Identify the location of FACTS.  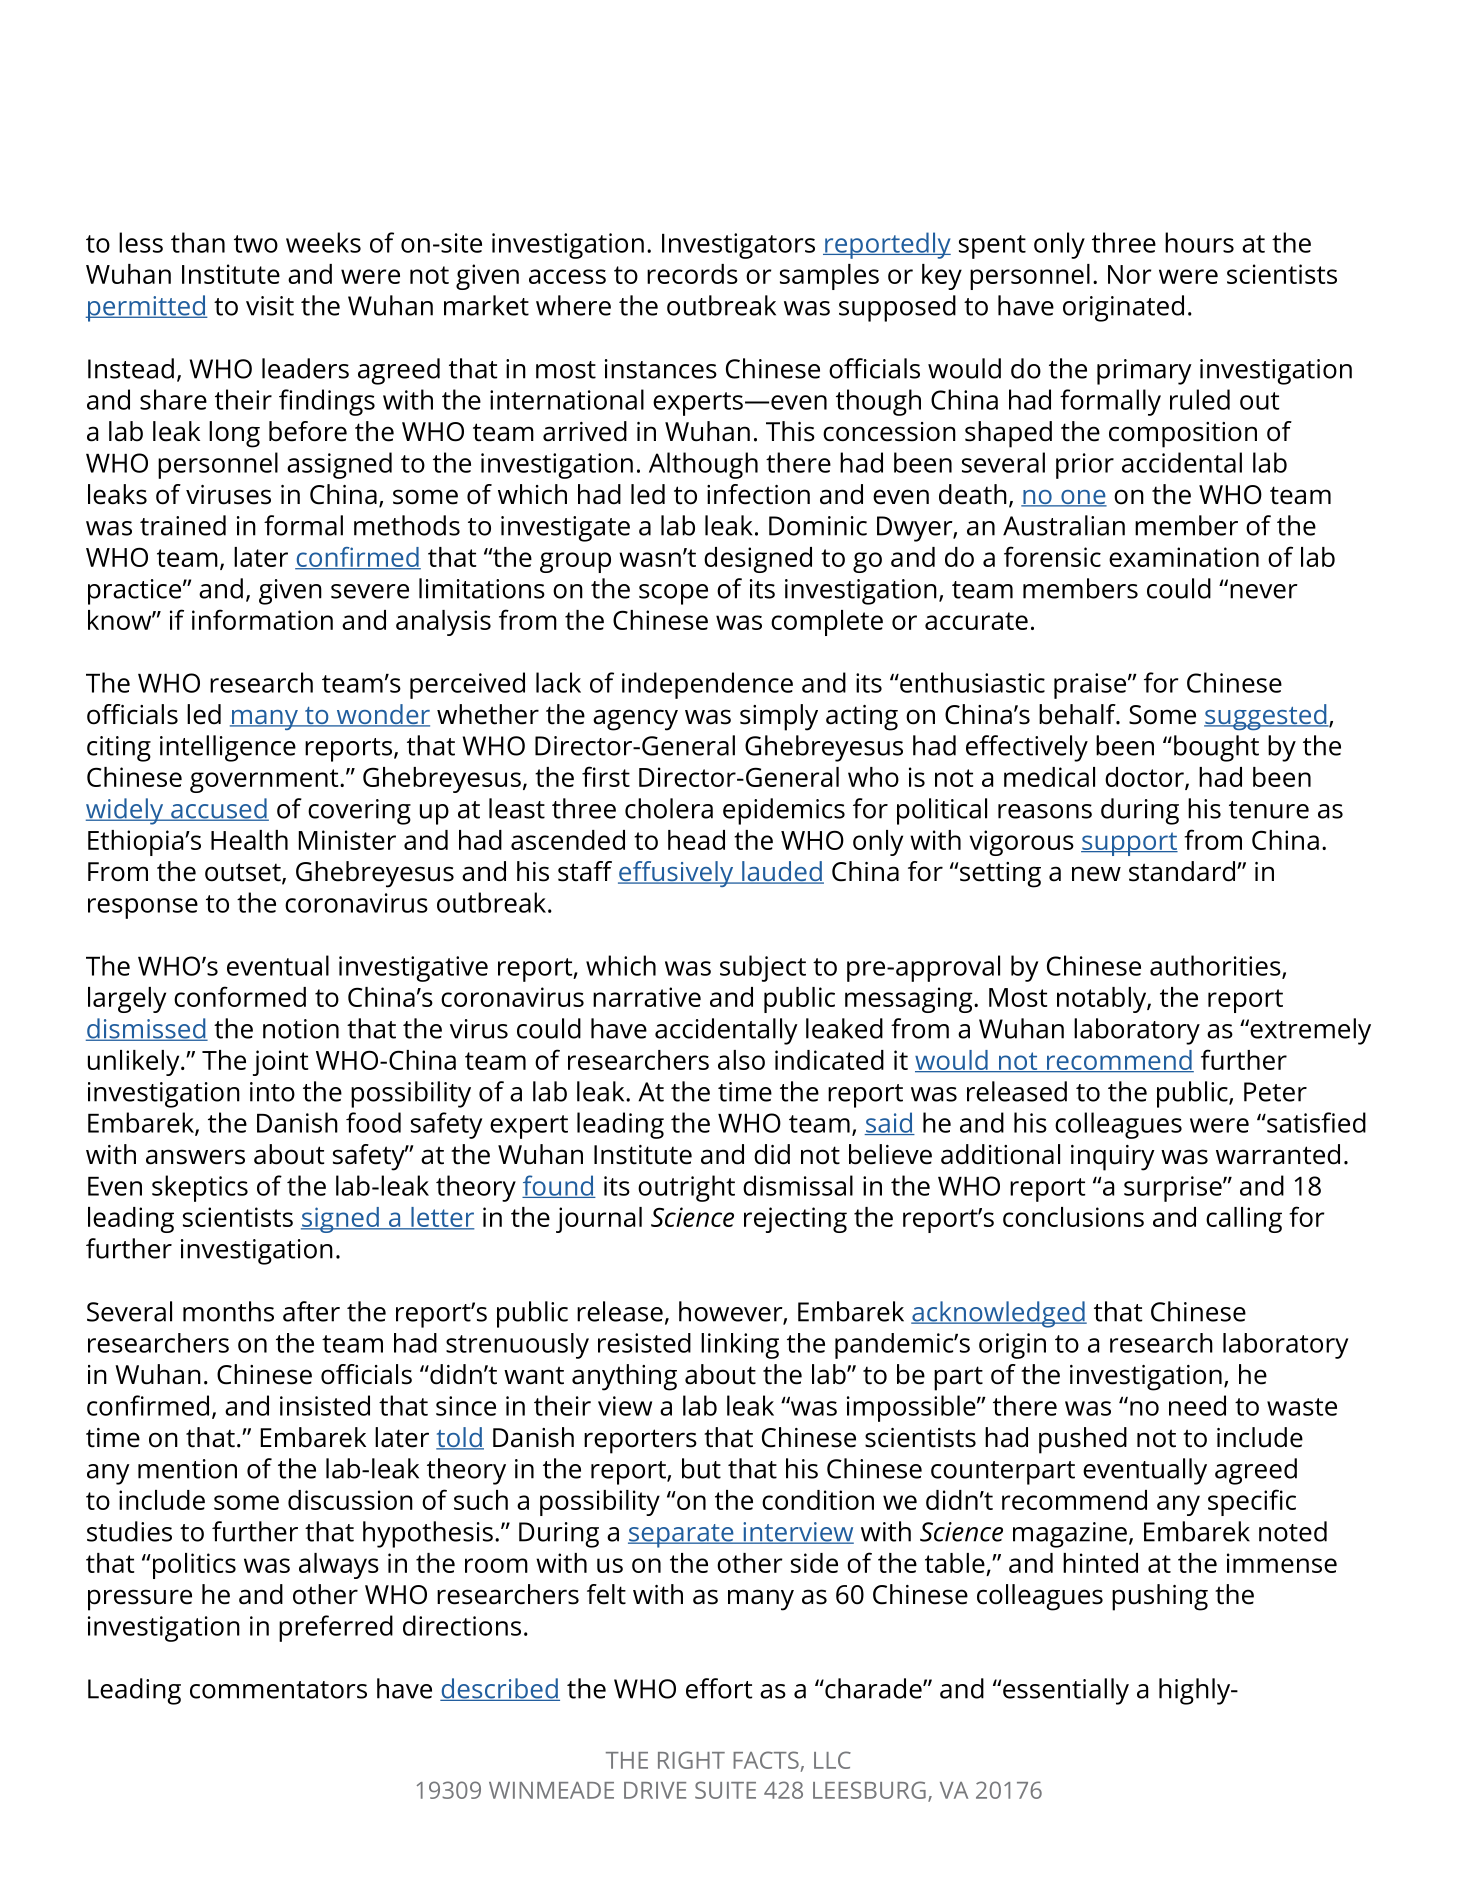
(766, 1760).
